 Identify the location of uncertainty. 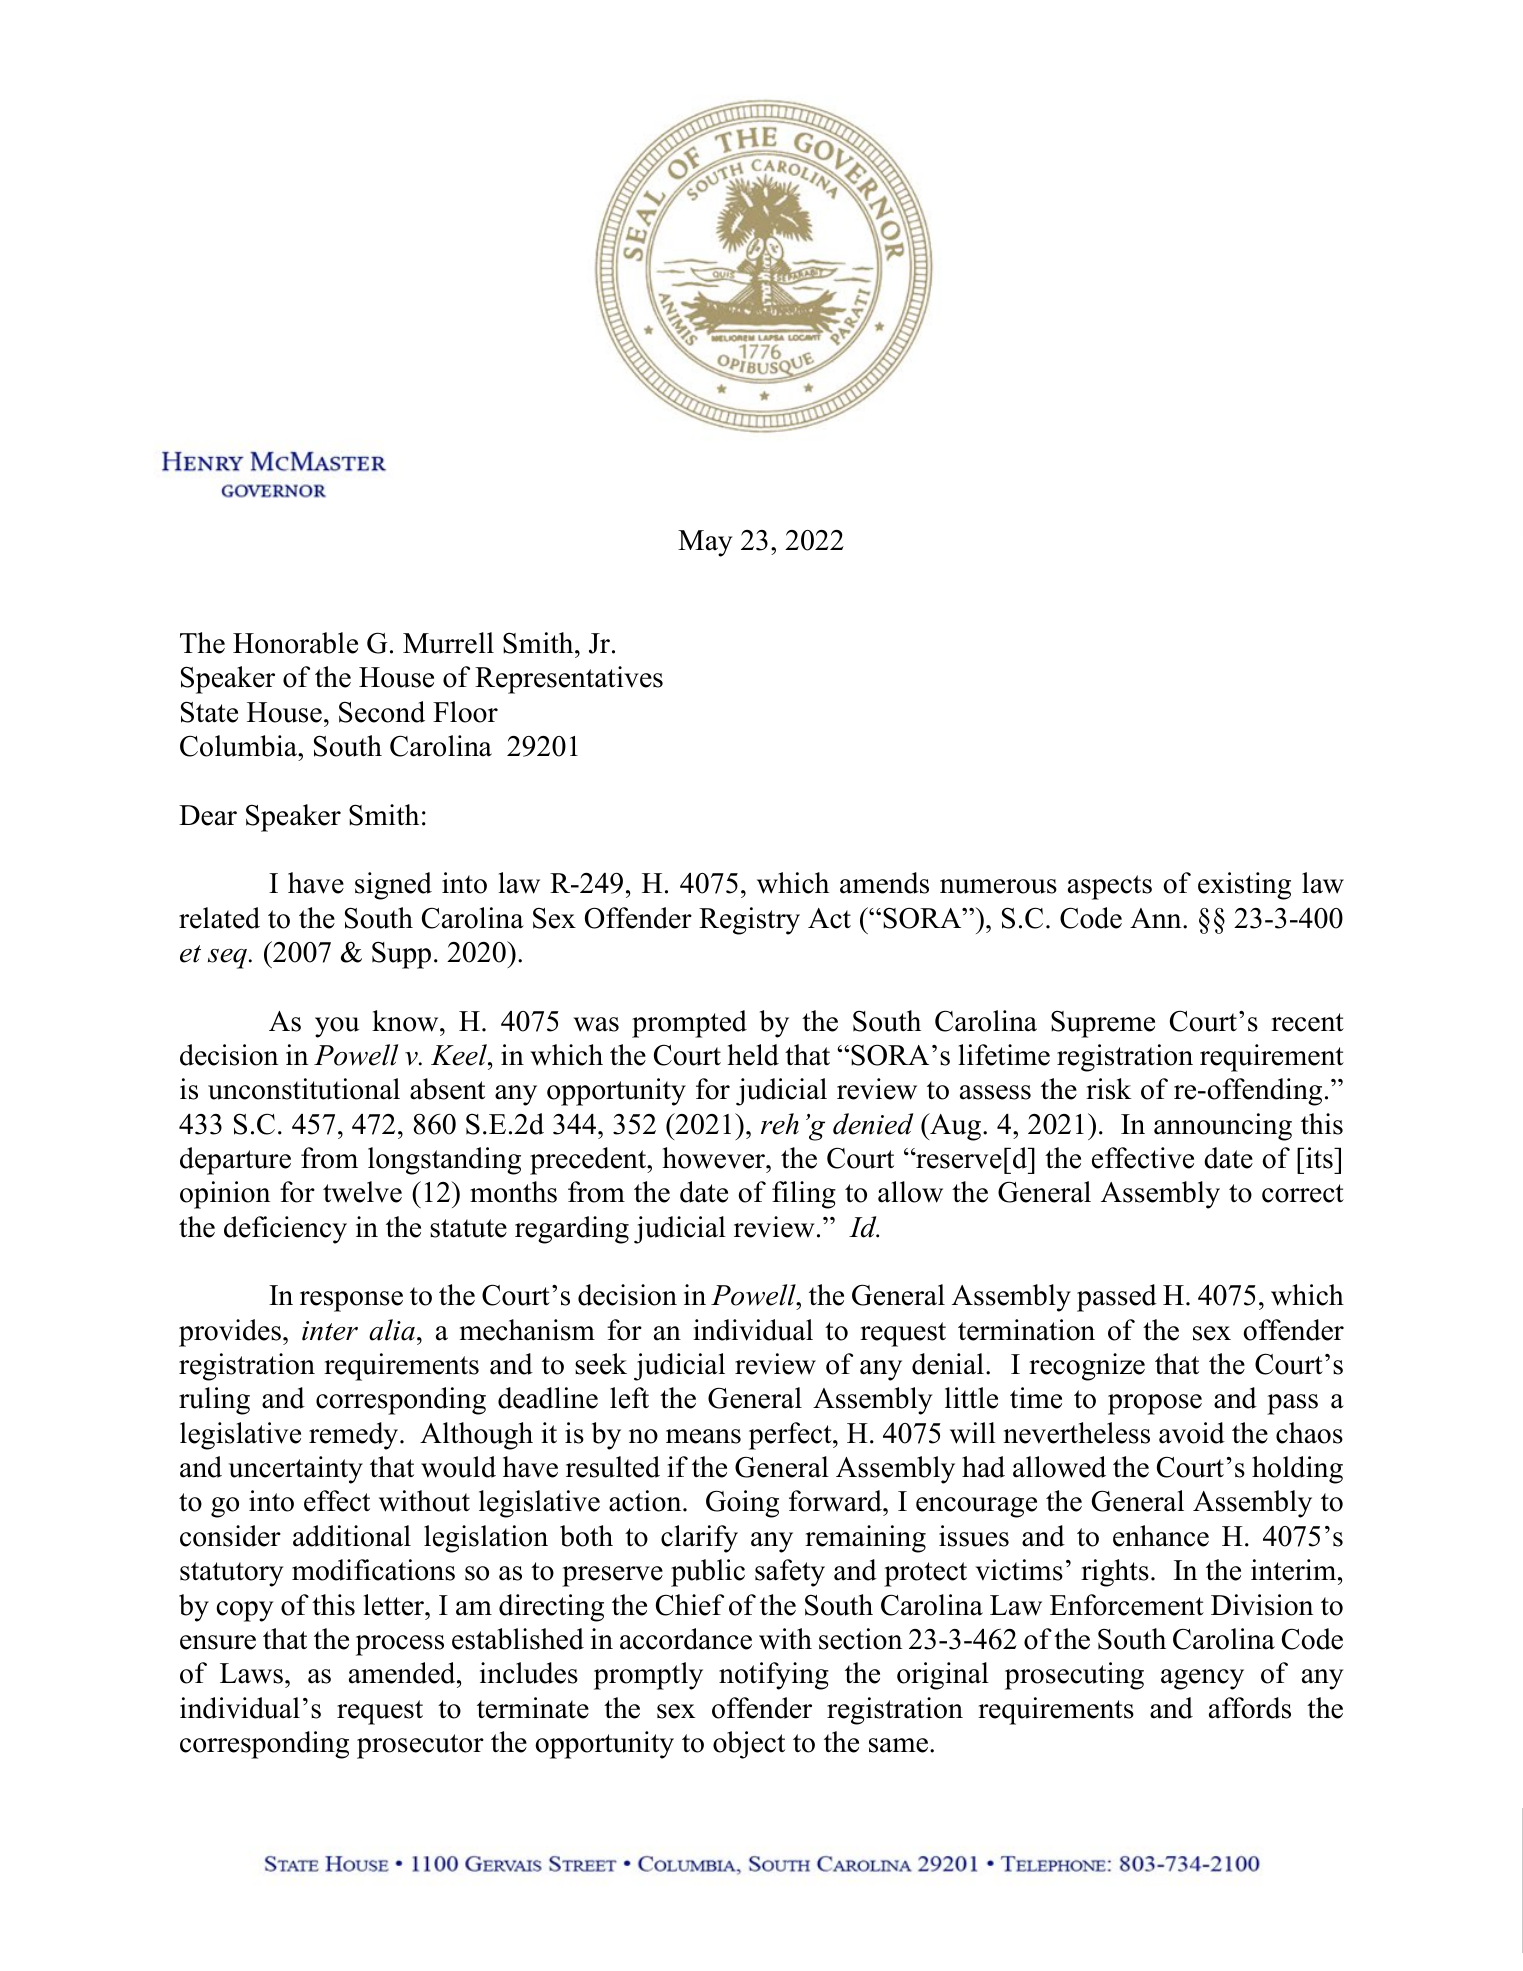
(296, 1470).
